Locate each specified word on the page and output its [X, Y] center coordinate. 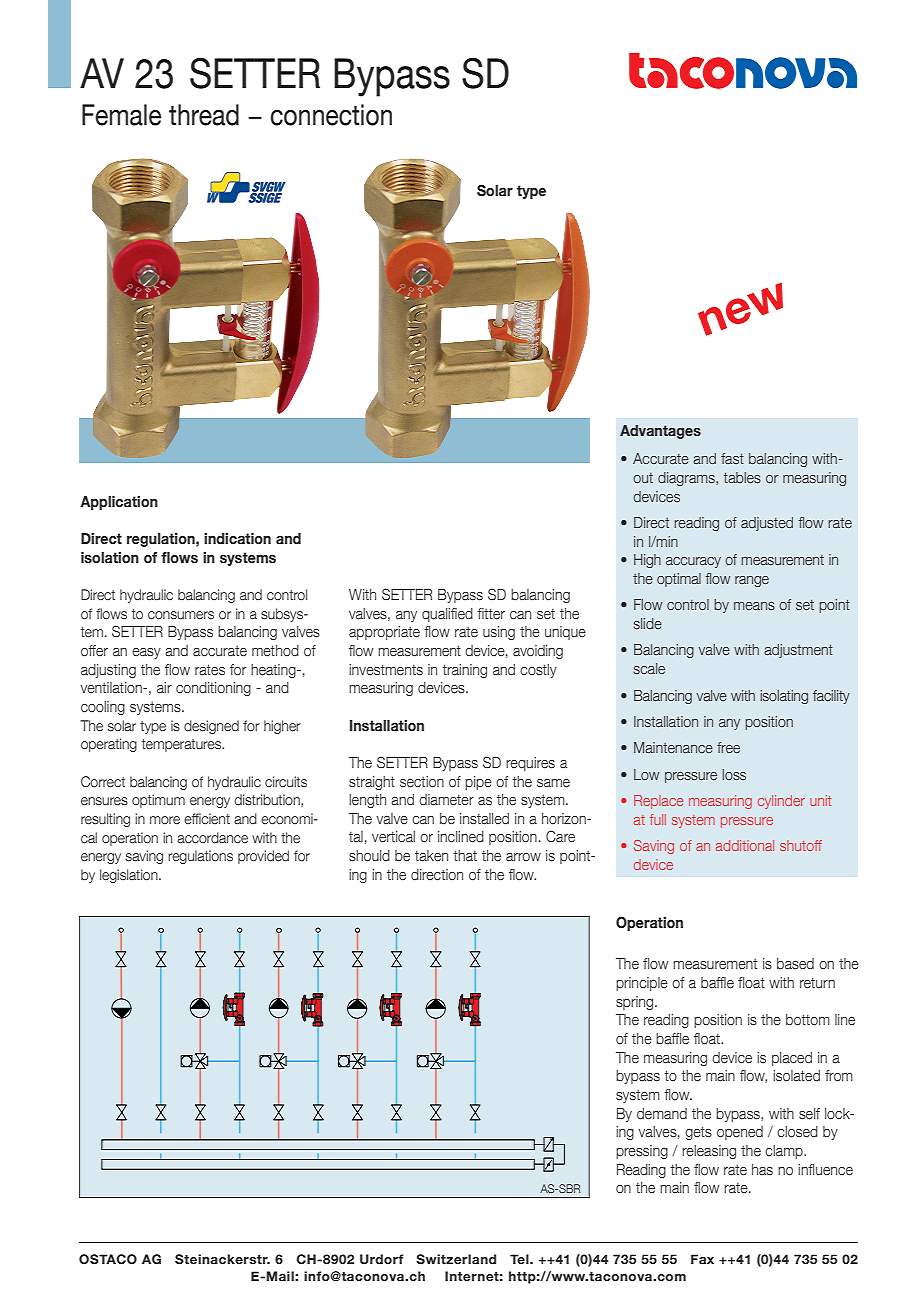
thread [204, 115]
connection [331, 115]
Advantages [660, 432]
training [464, 671]
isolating [784, 697]
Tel [520, 1259]
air [164, 688]
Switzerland [456, 1259]
